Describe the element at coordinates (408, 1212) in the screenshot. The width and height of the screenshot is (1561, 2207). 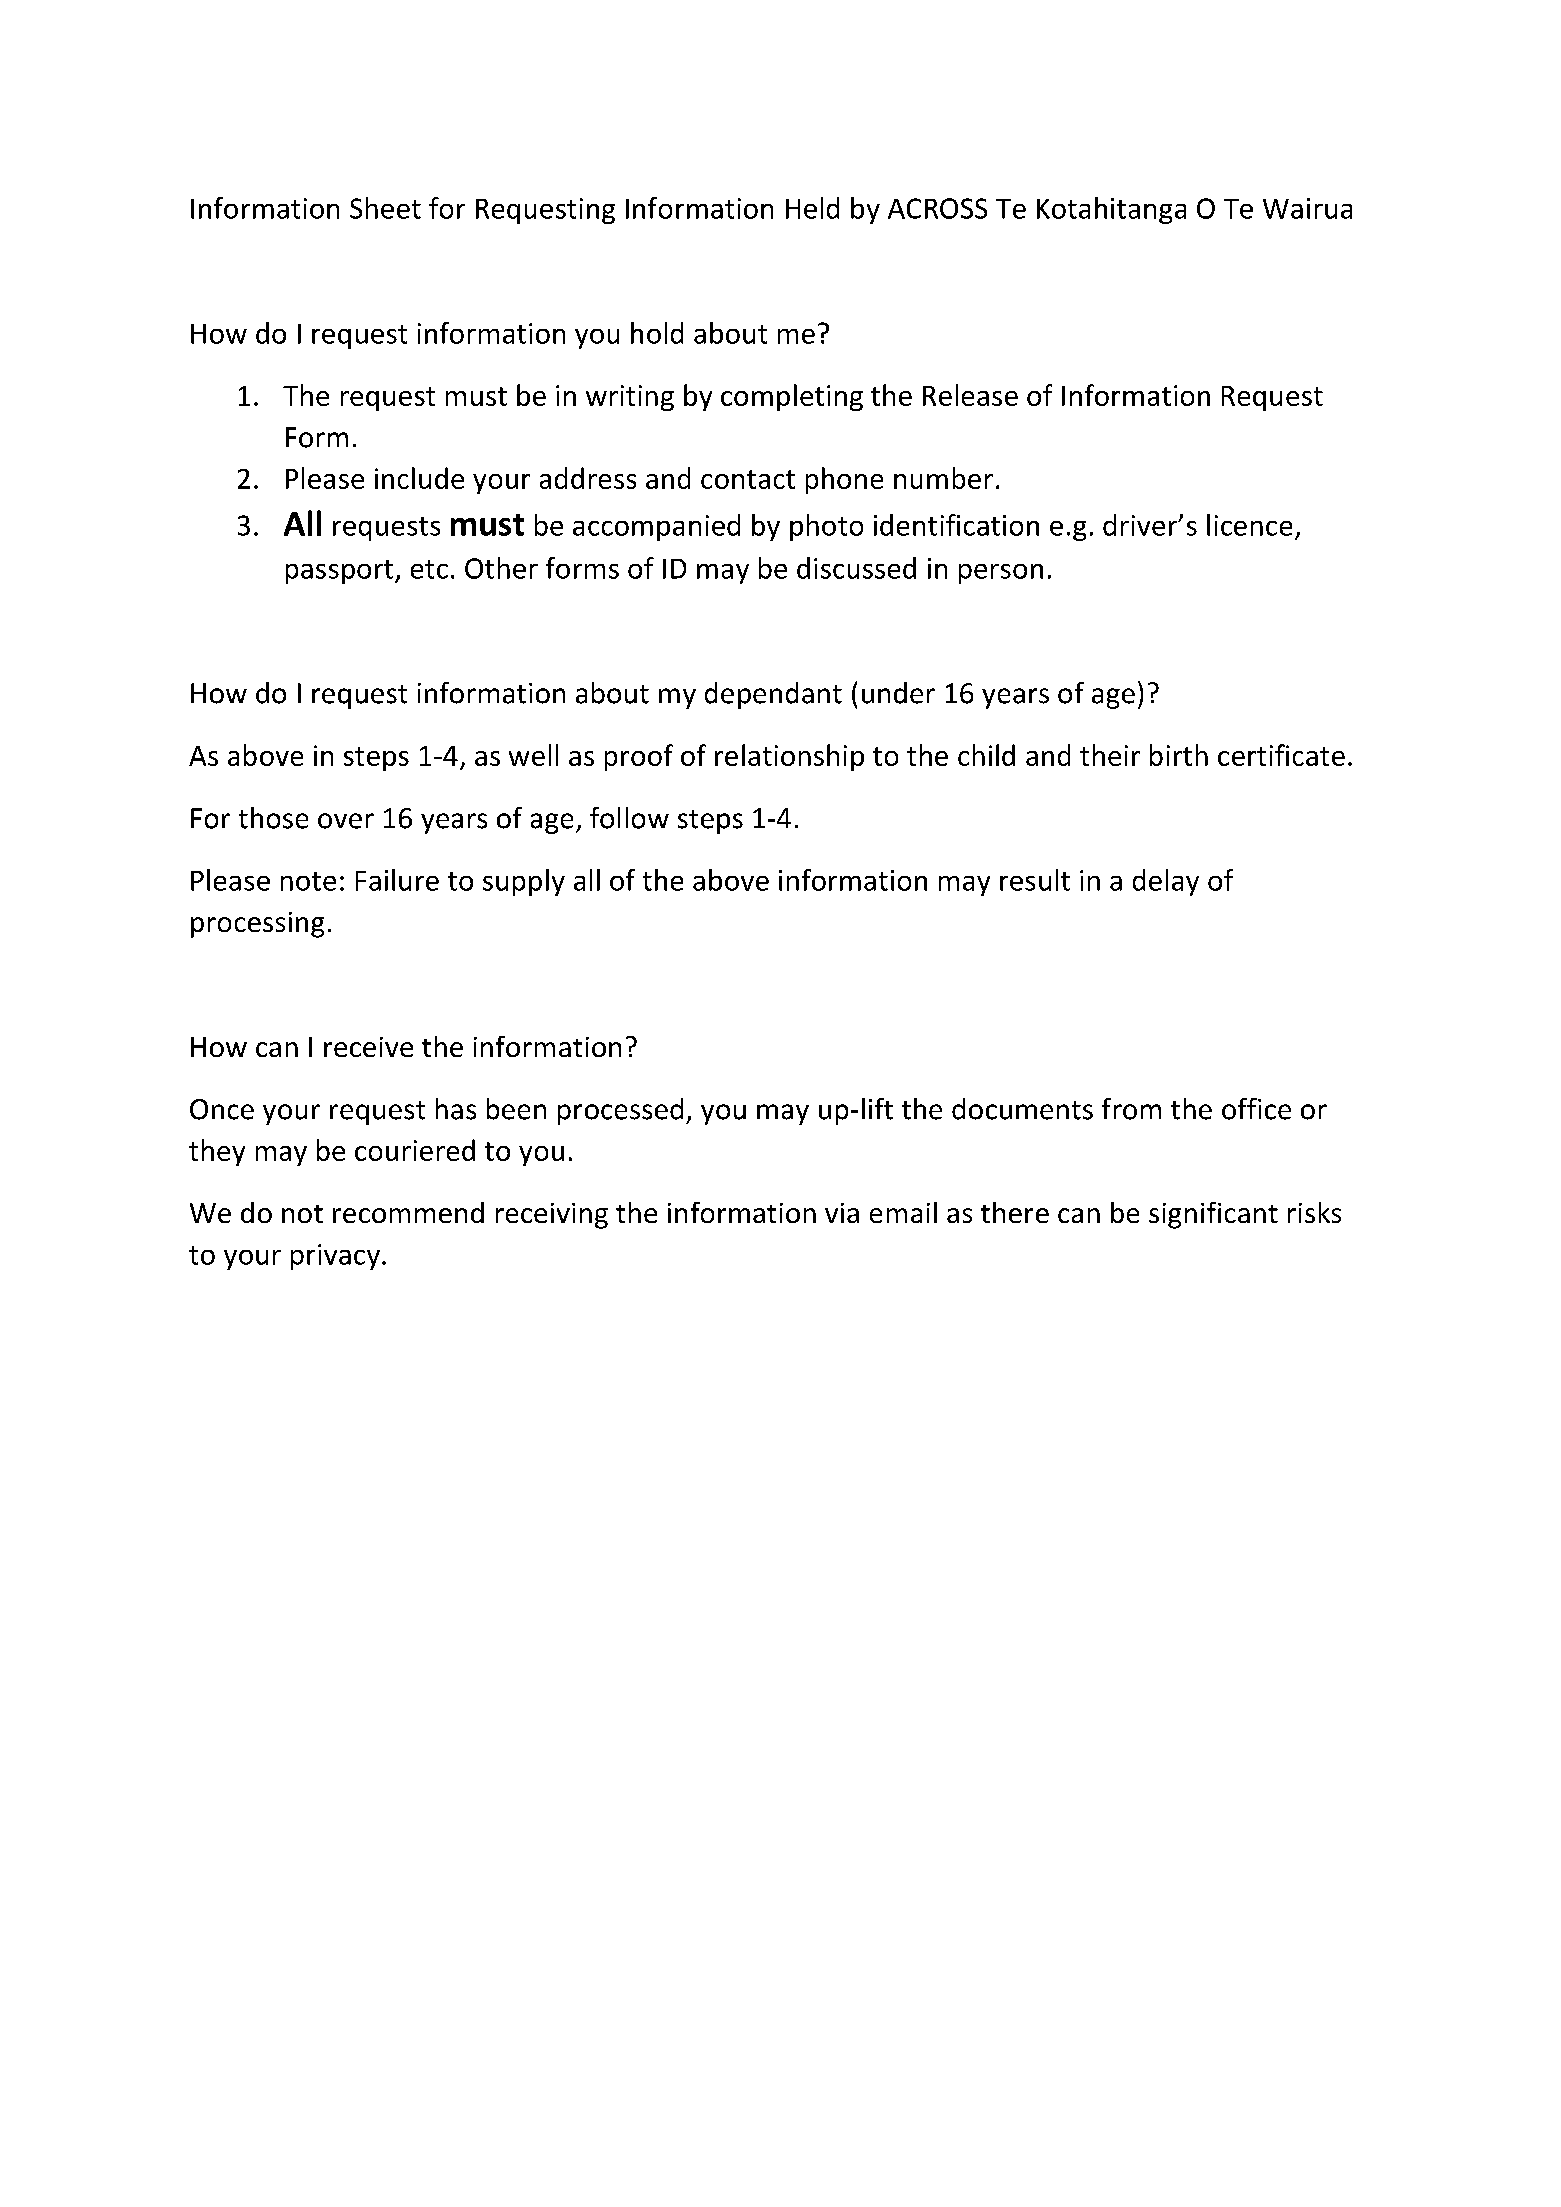
I see `recommend` at that location.
